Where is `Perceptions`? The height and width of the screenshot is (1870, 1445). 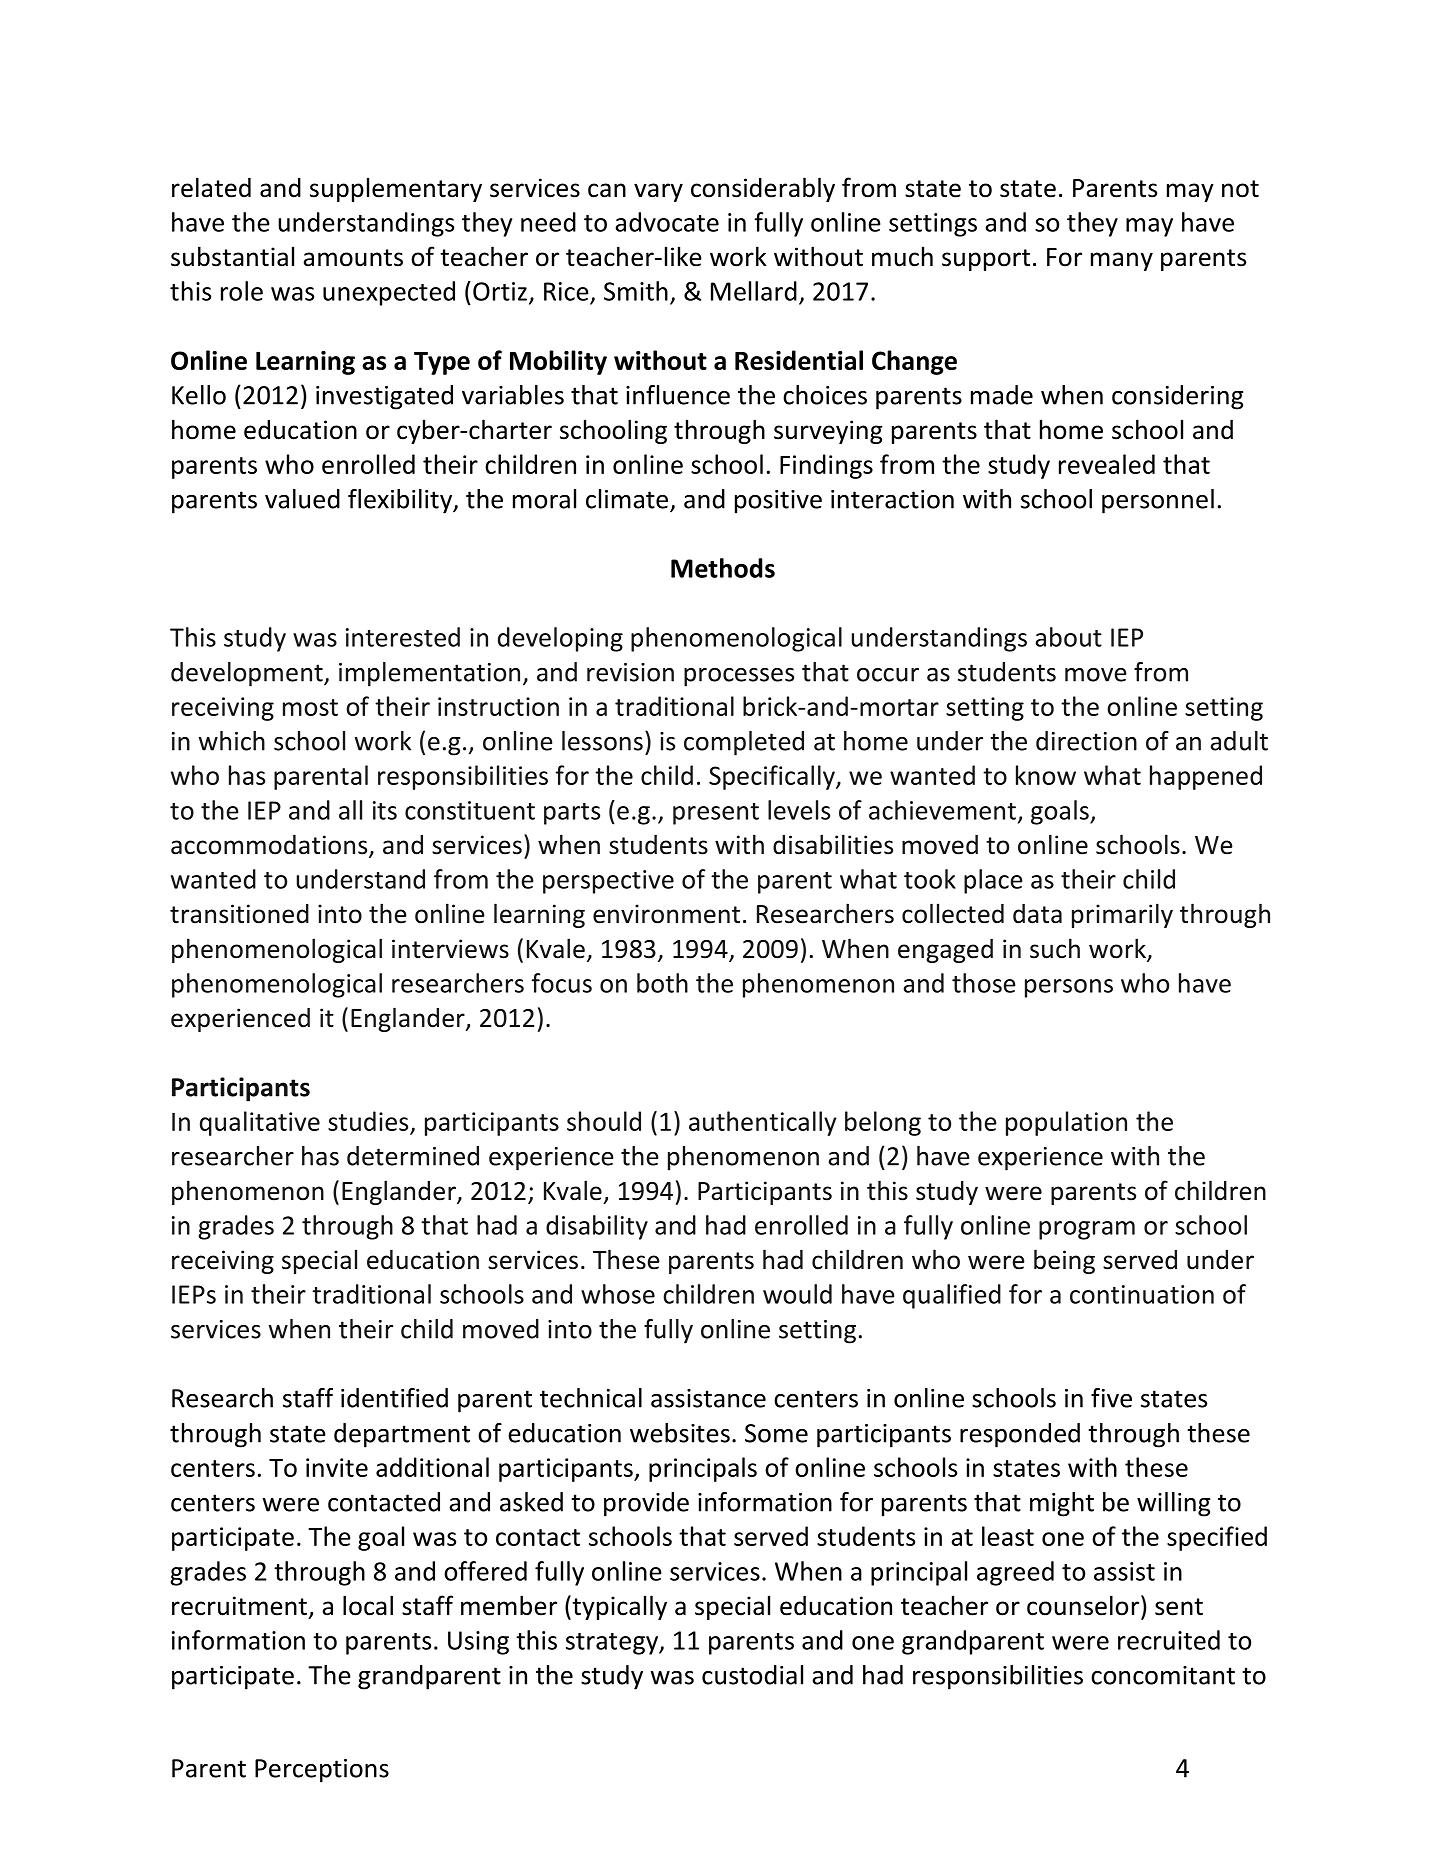
Perceptions is located at coordinates (322, 1771).
